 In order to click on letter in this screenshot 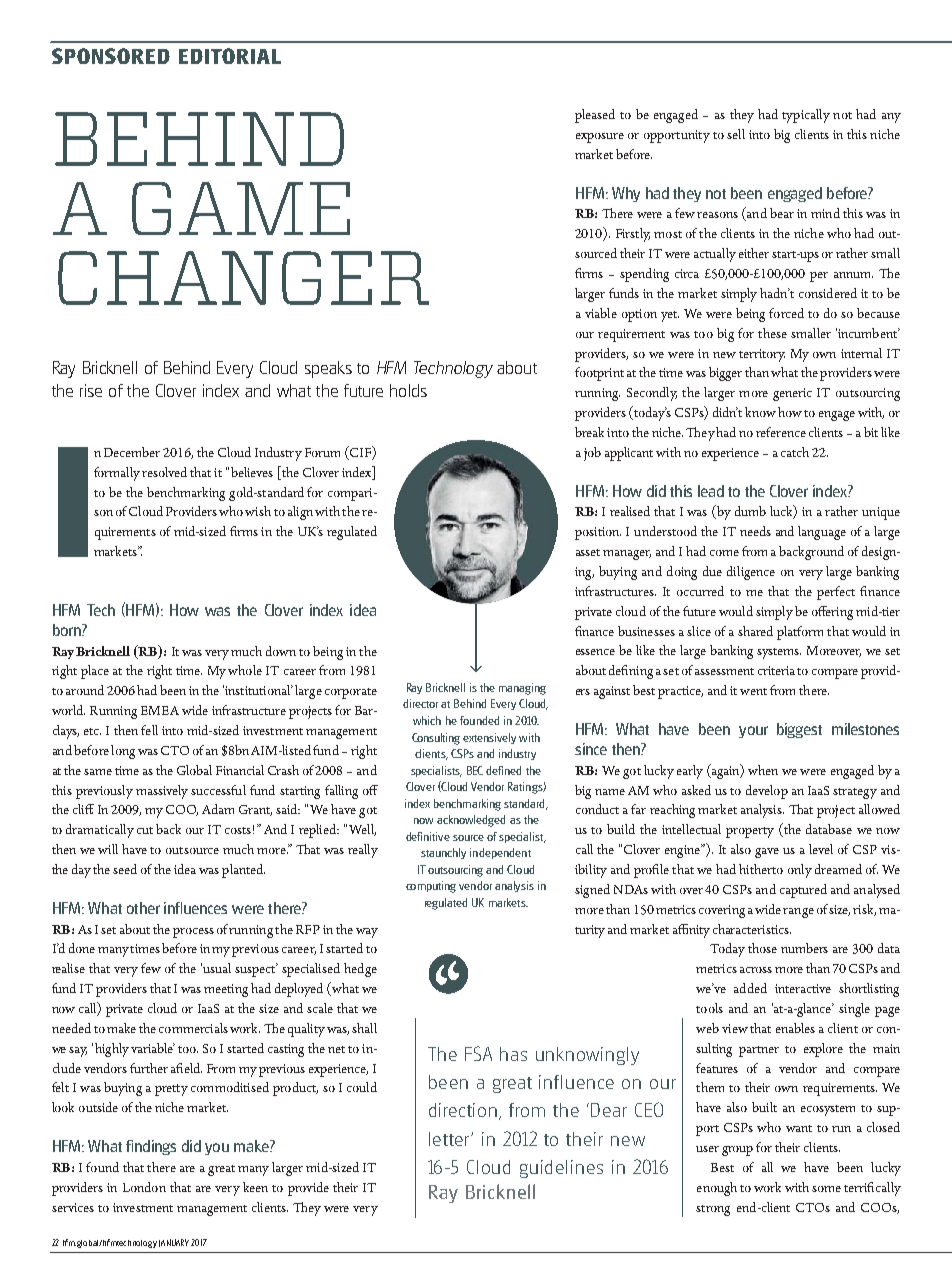, I will do `click(449, 1139)`.
